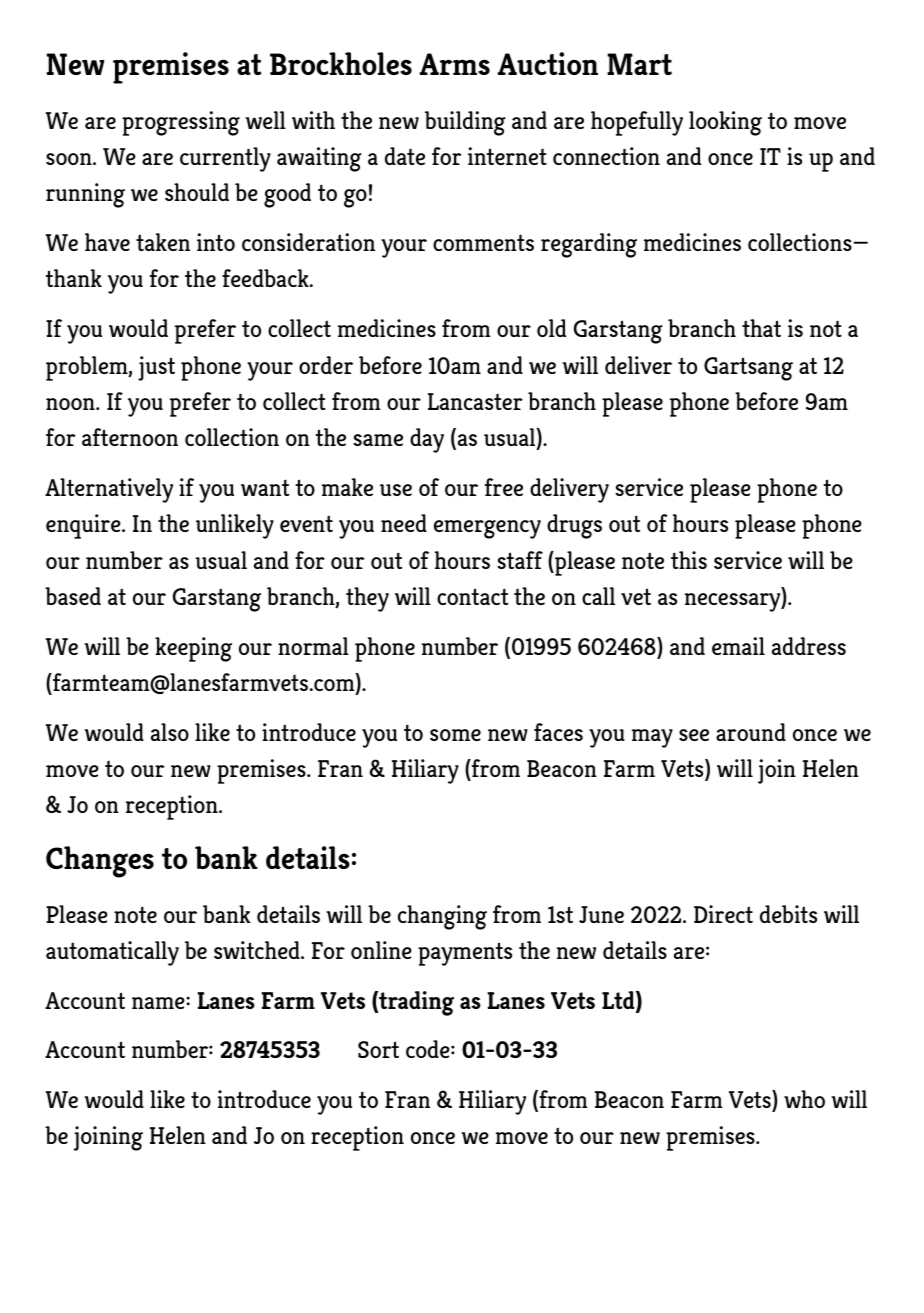 This page has height=1313, width=924. What do you see at coordinates (455, 735) in the page?
I see `some` at bounding box center [455, 735].
